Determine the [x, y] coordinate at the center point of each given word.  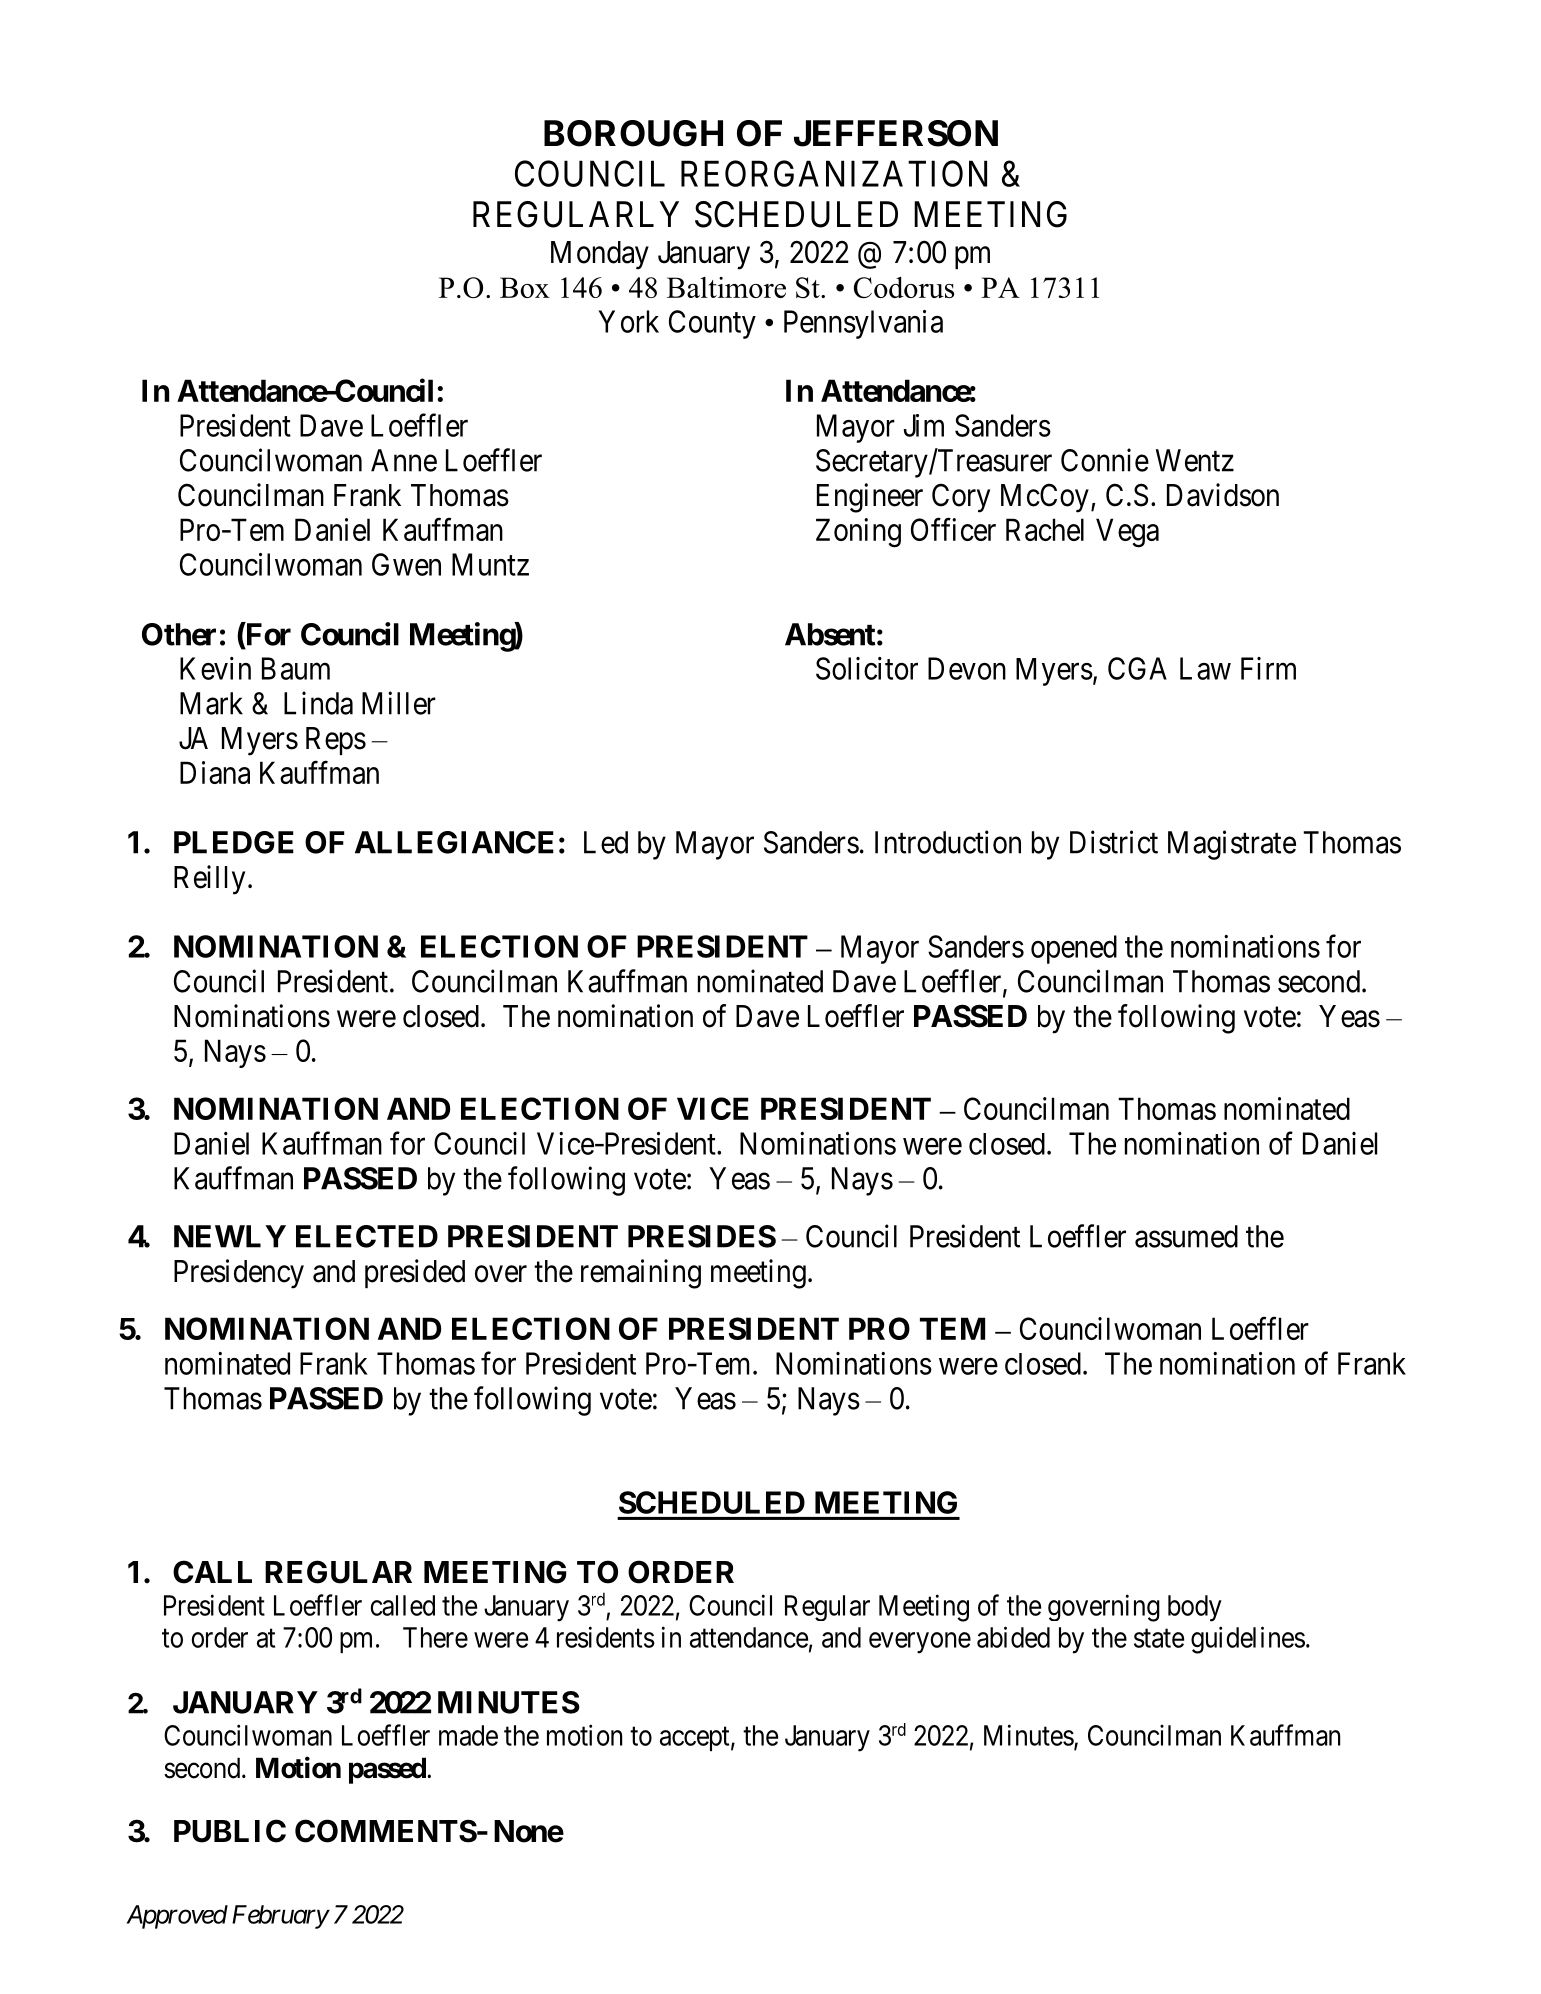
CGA [1137, 668]
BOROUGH [633, 133]
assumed [1186, 1236]
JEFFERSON [896, 133]
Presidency [239, 1274]
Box [525, 287]
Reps [336, 741]
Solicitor [867, 668]
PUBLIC [230, 1831]
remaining [641, 1274]
